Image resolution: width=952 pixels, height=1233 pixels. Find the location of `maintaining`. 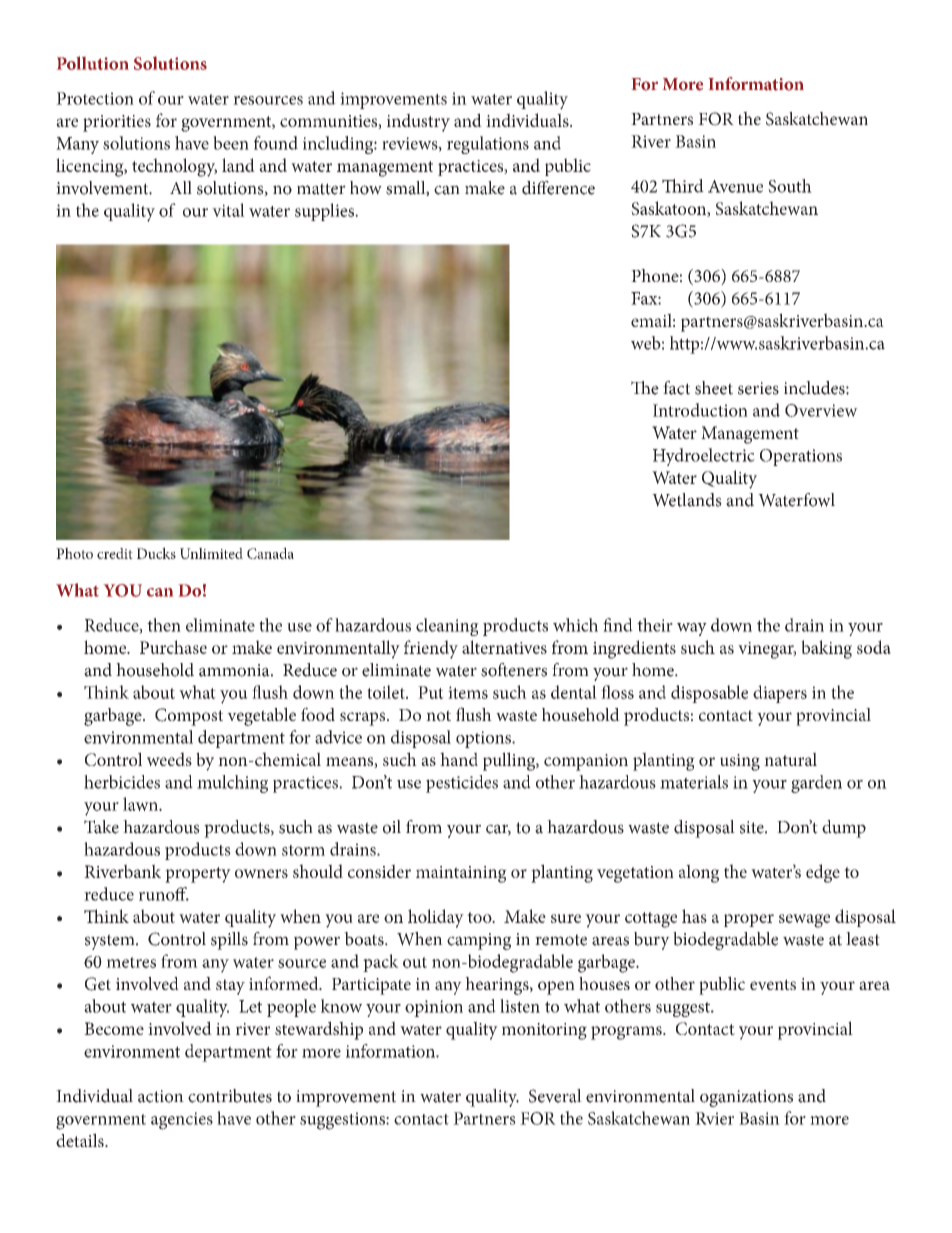

maintaining is located at coordinates (461, 874).
